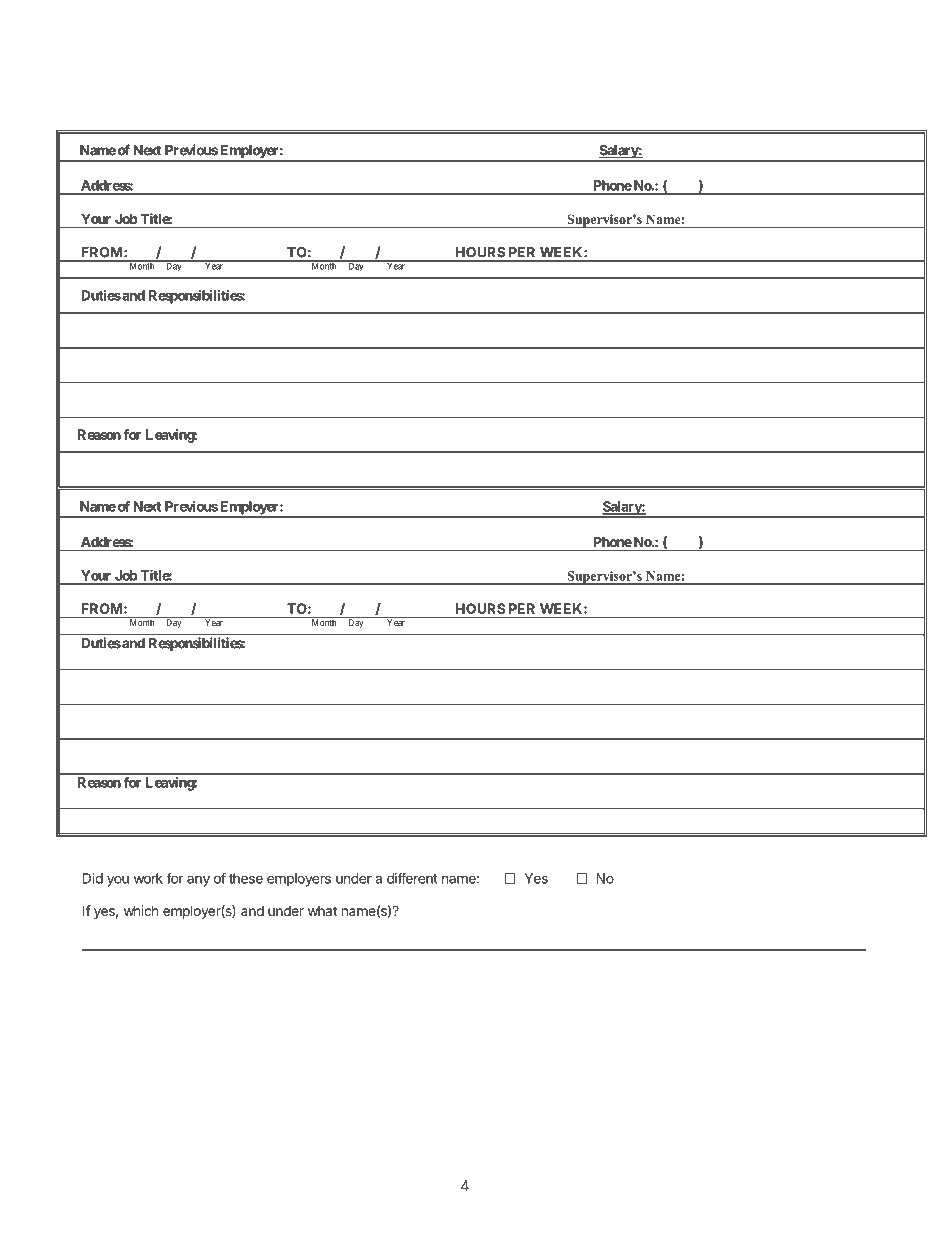  I want to click on any, so click(198, 881).
